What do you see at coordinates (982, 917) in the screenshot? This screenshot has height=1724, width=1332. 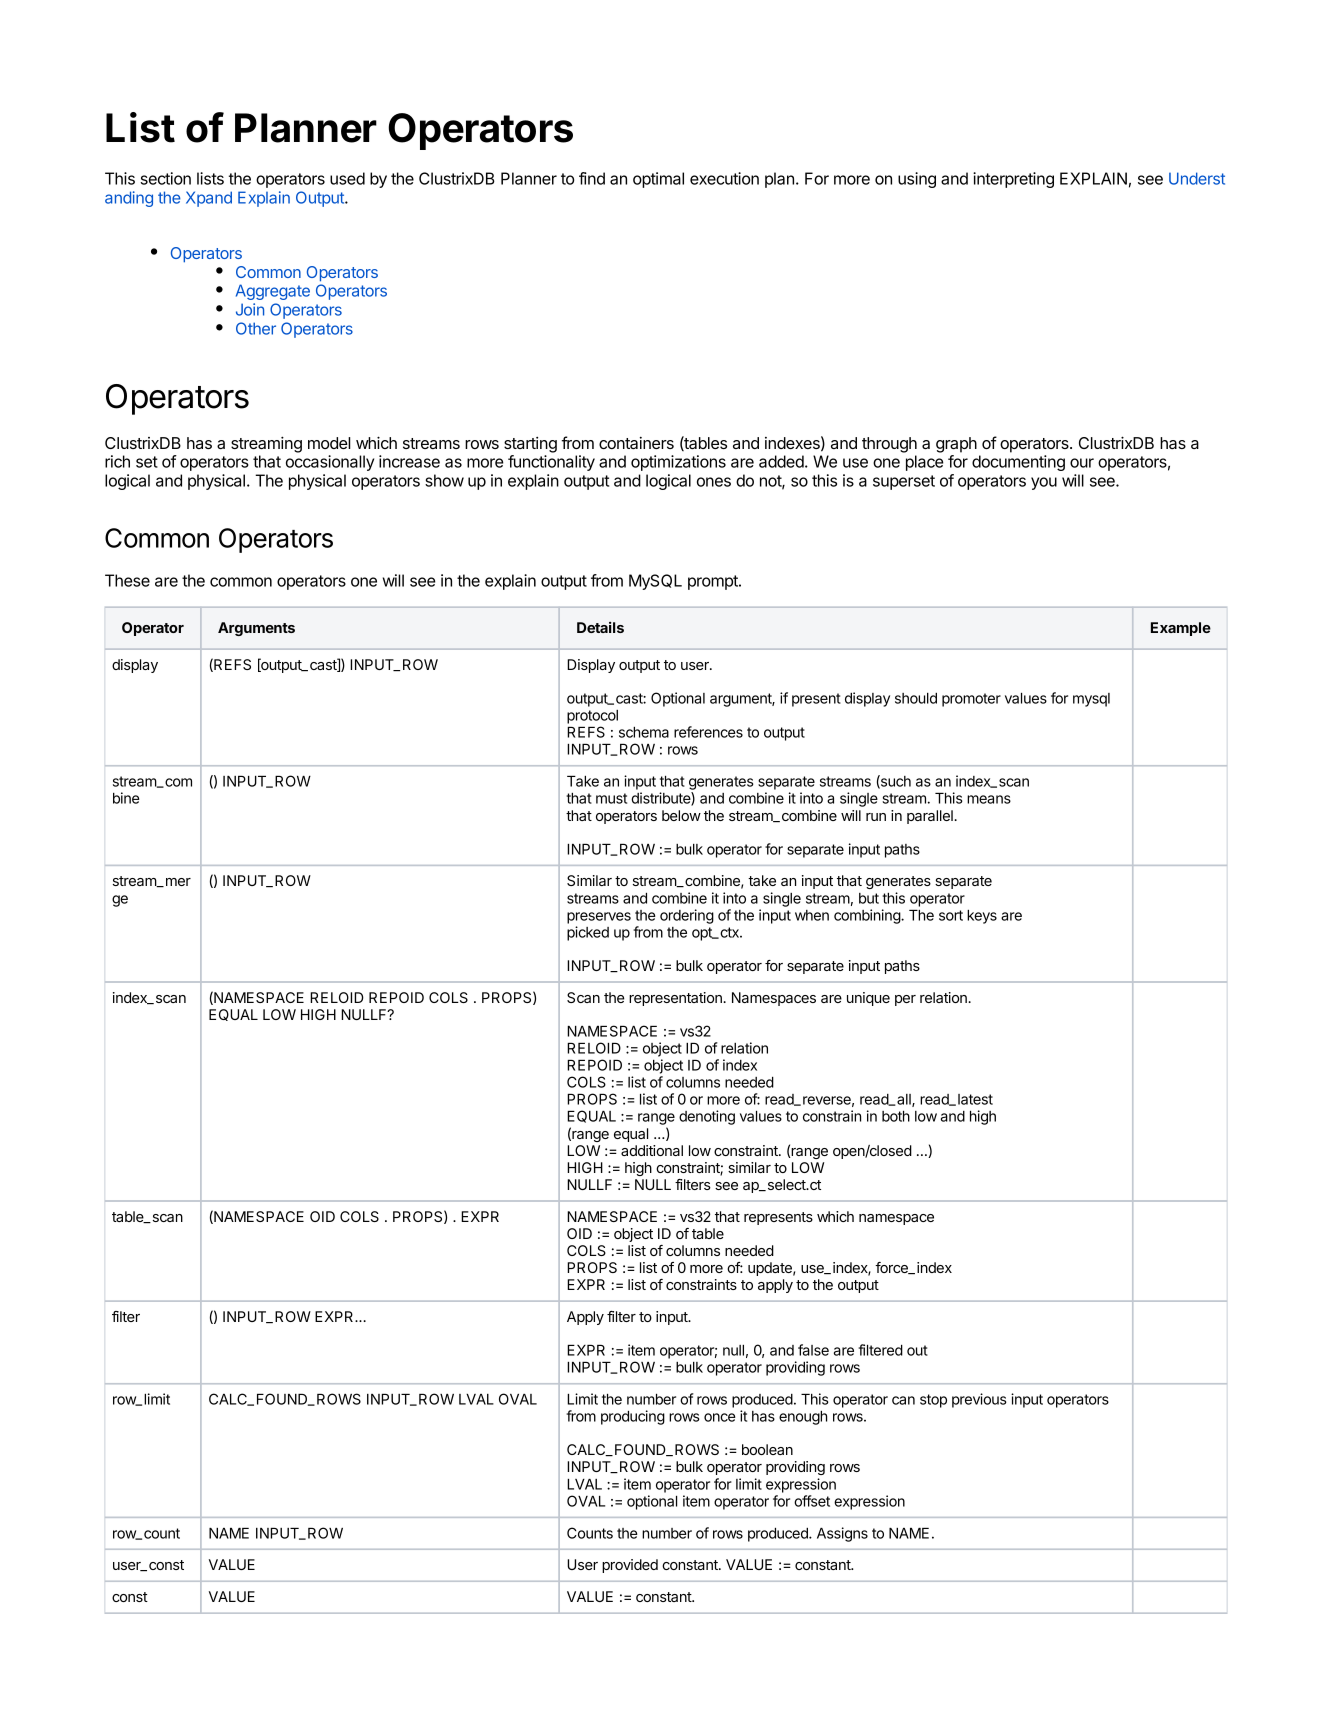 I see `keys` at bounding box center [982, 917].
